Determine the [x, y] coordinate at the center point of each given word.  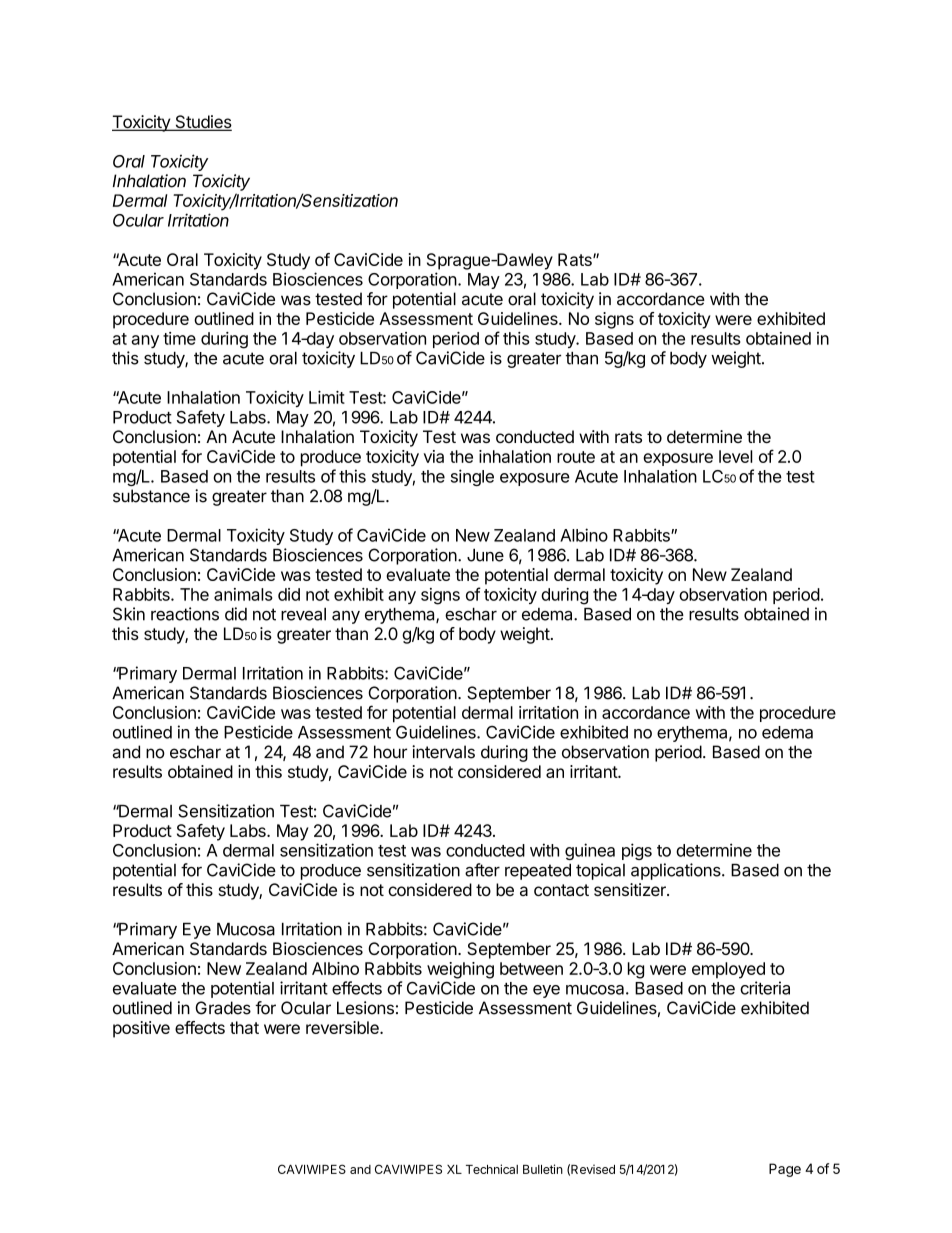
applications [677, 871]
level [736, 456]
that [244, 1027]
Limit [327, 397]
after [482, 870]
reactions [185, 614]
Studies [202, 123]
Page [785, 1170]
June [485, 555]
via [434, 456]
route [576, 457]
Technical [492, 1169]
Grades [223, 1008]
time [179, 338]
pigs [637, 851]
